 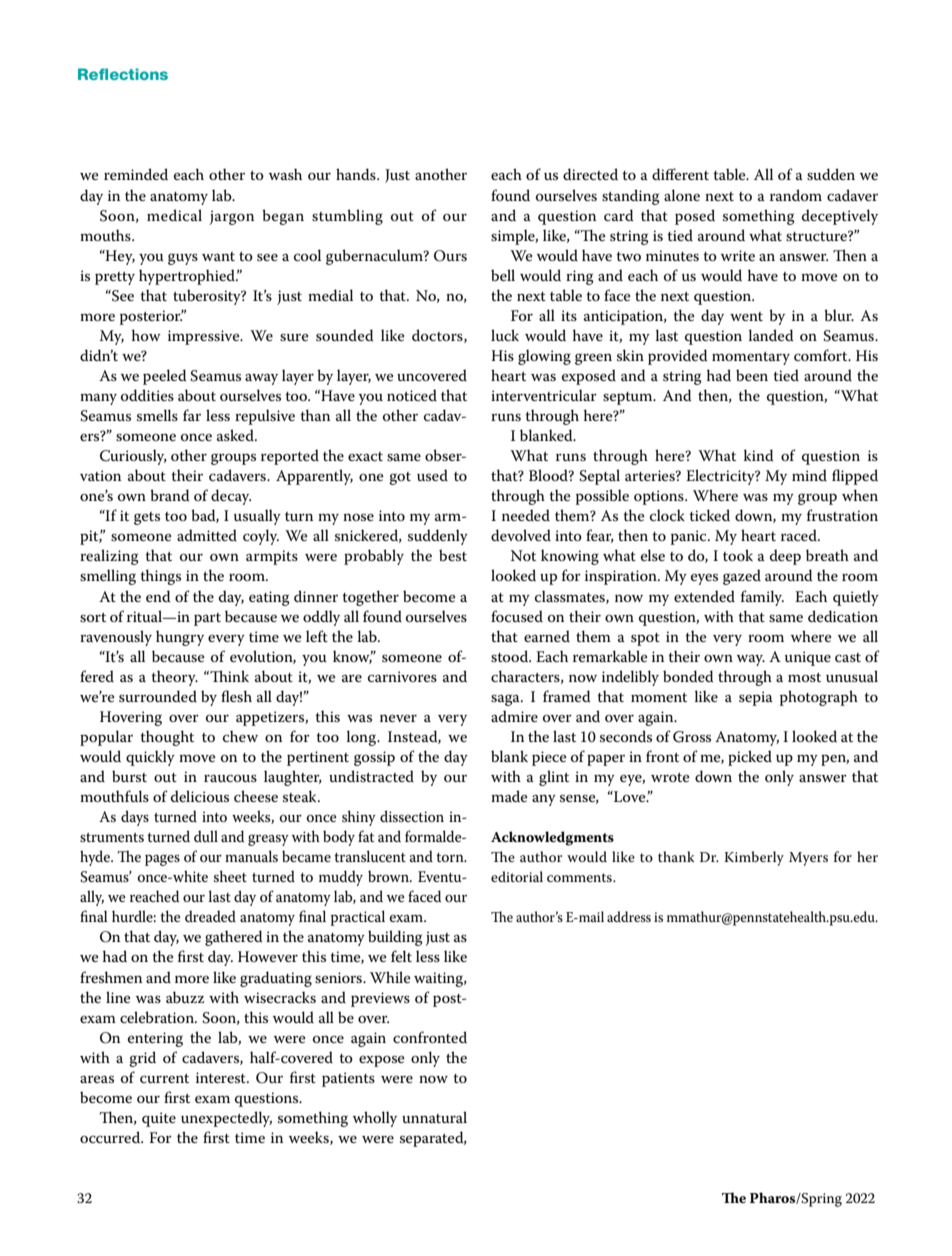 I want to click on unnatural, so click(x=434, y=1117).
